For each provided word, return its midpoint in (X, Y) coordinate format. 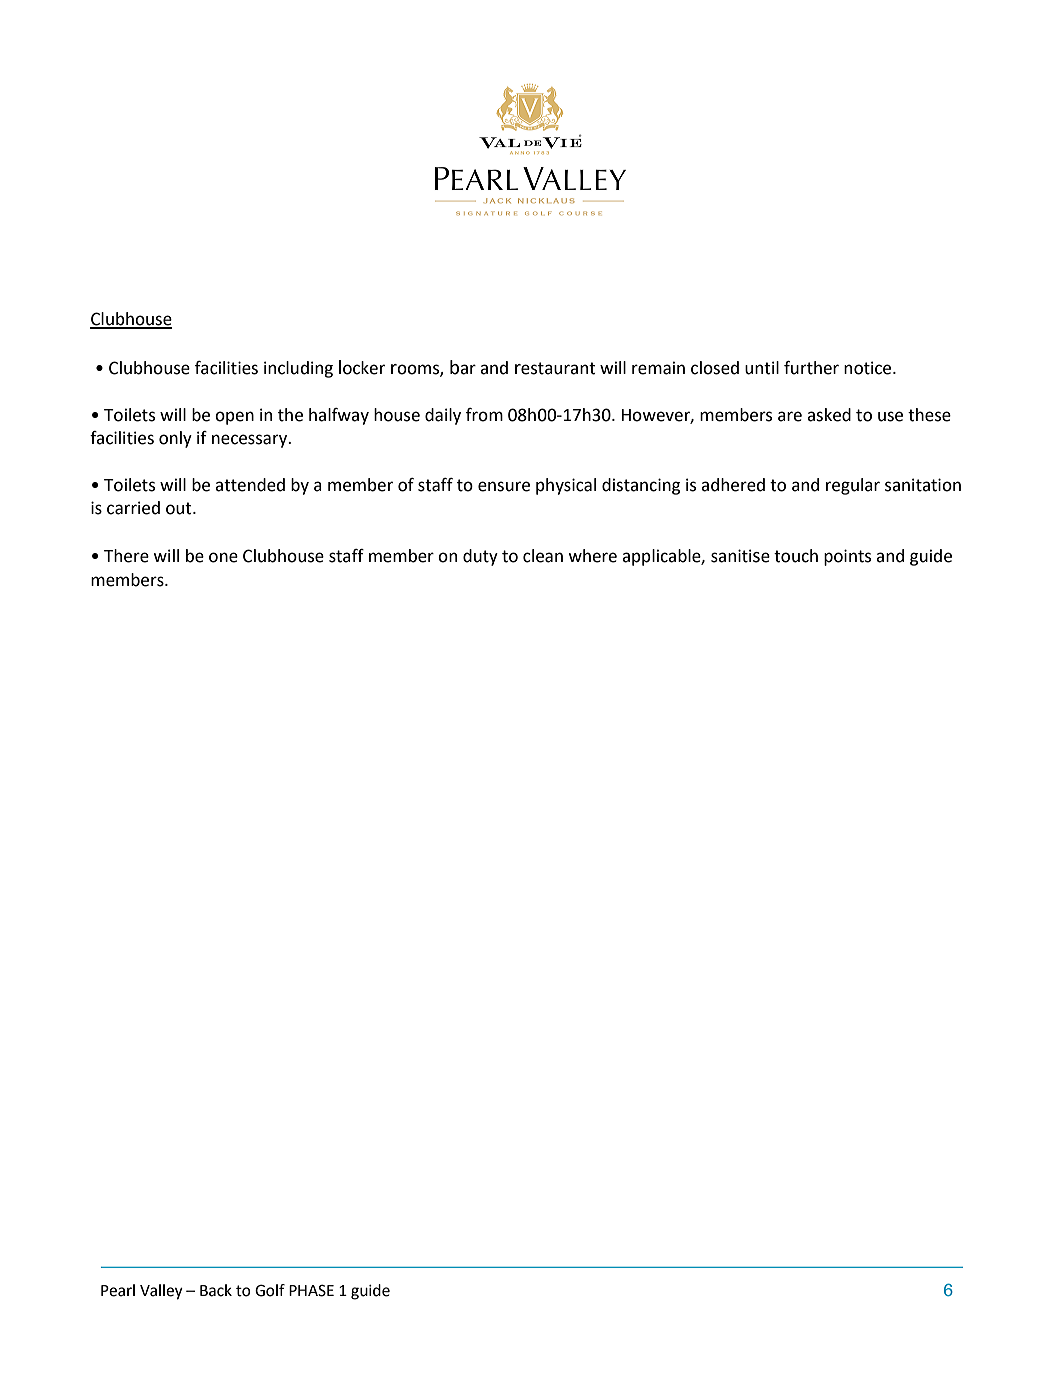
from (484, 415)
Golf (270, 1290)
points (847, 557)
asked (829, 415)
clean (543, 556)
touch (796, 556)
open (234, 418)
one (223, 557)
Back (216, 1290)
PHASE (311, 1290)
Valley (161, 1292)
